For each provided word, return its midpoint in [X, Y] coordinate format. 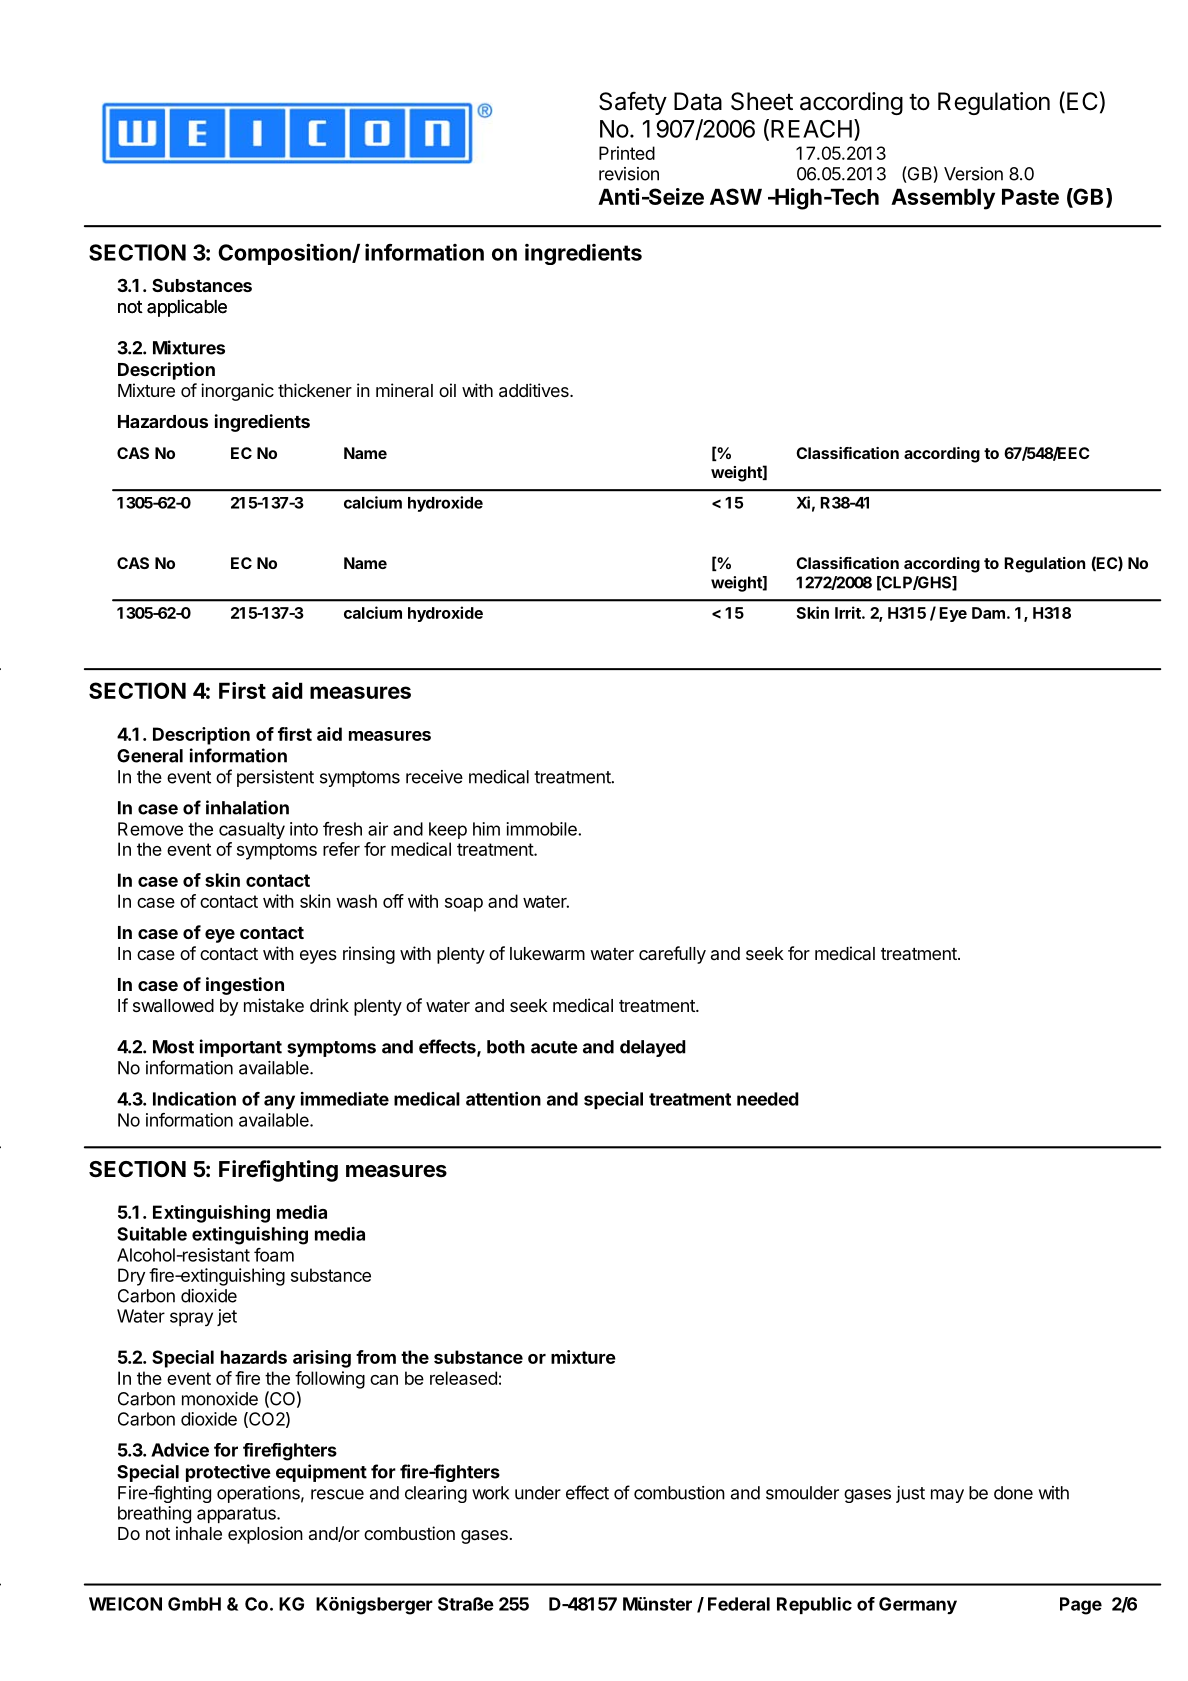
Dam [988, 613]
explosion [265, 1535]
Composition [285, 254]
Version [973, 174]
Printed [627, 153]
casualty [252, 830]
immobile [542, 829]
